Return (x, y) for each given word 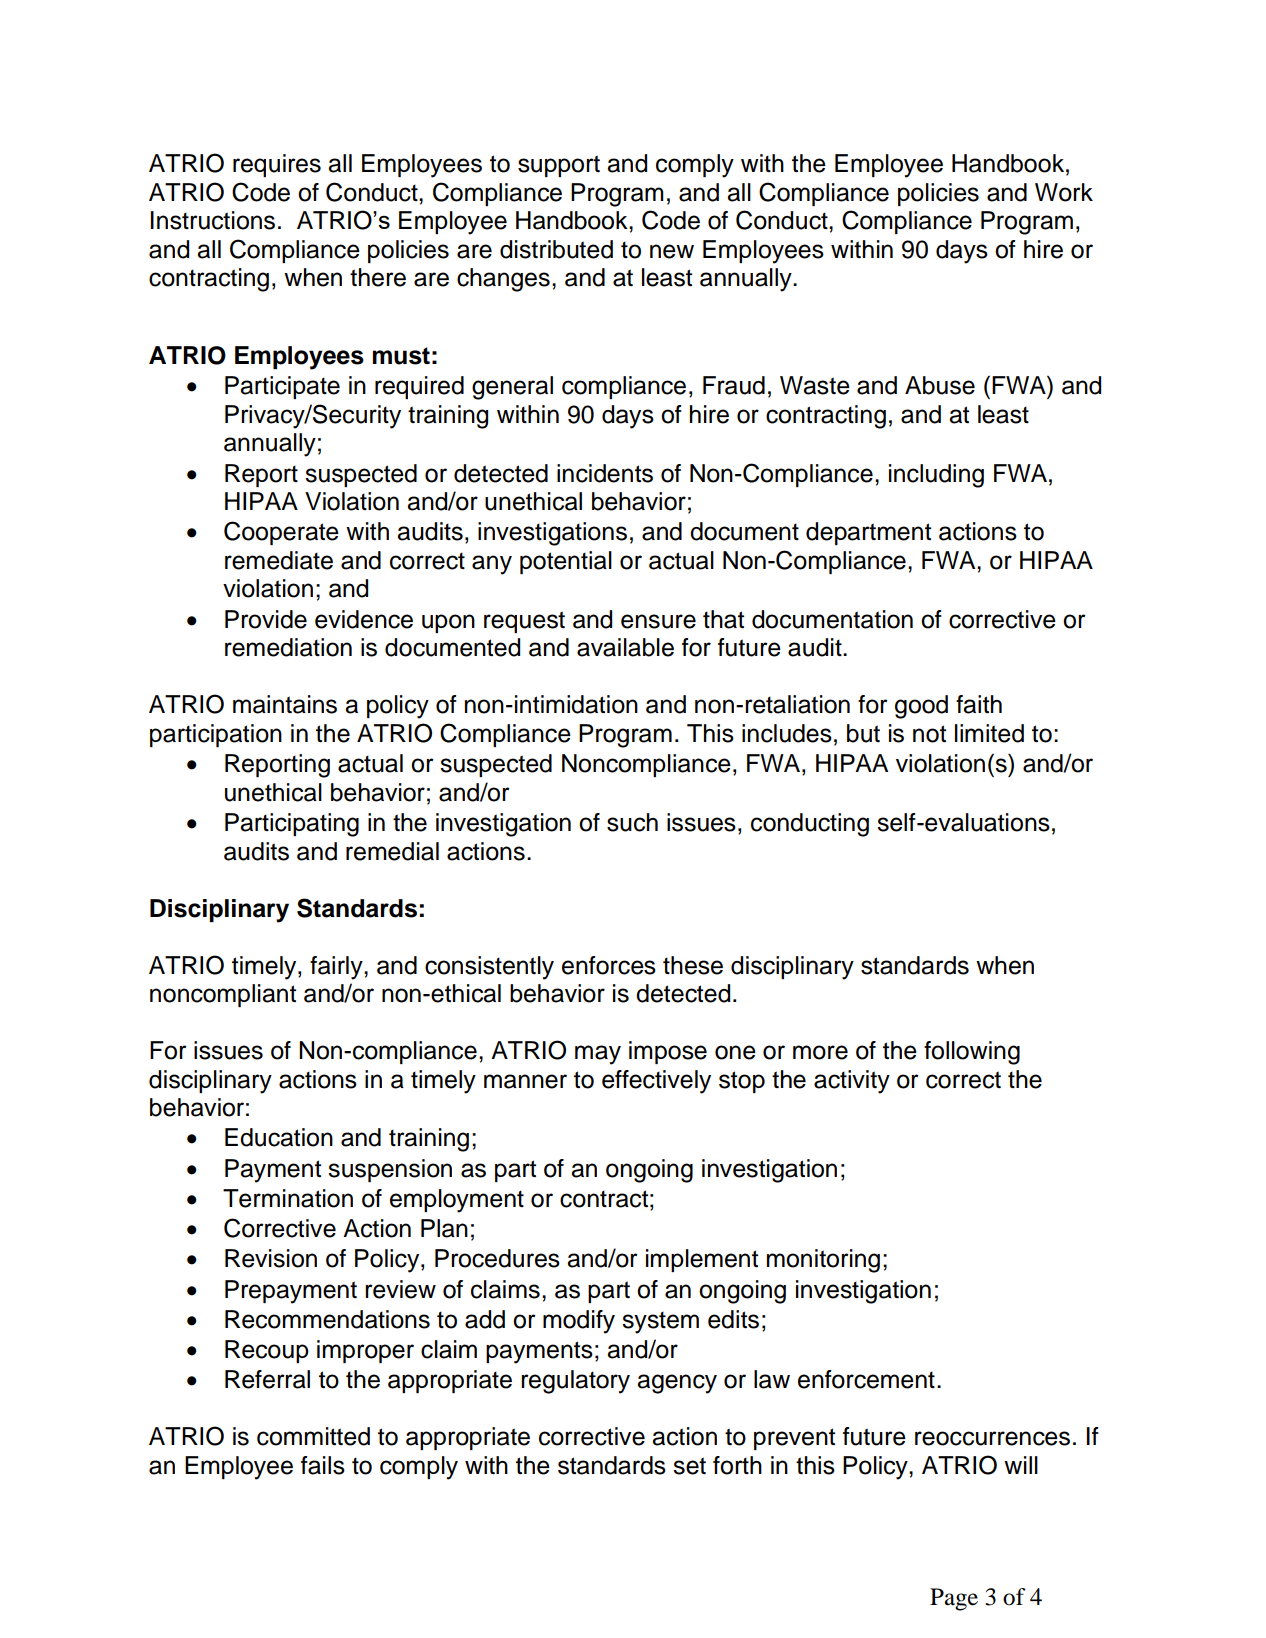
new (672, 251)
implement (702, 1260)
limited (989, 733)
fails (323, 1465)
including (936, 476)
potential (566, 562)
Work (1064, 192)
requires (277, 165)
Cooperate (281, 533)
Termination (288, 1198)
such (632, 822)
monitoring (823, 1261)
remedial (392, 851)
